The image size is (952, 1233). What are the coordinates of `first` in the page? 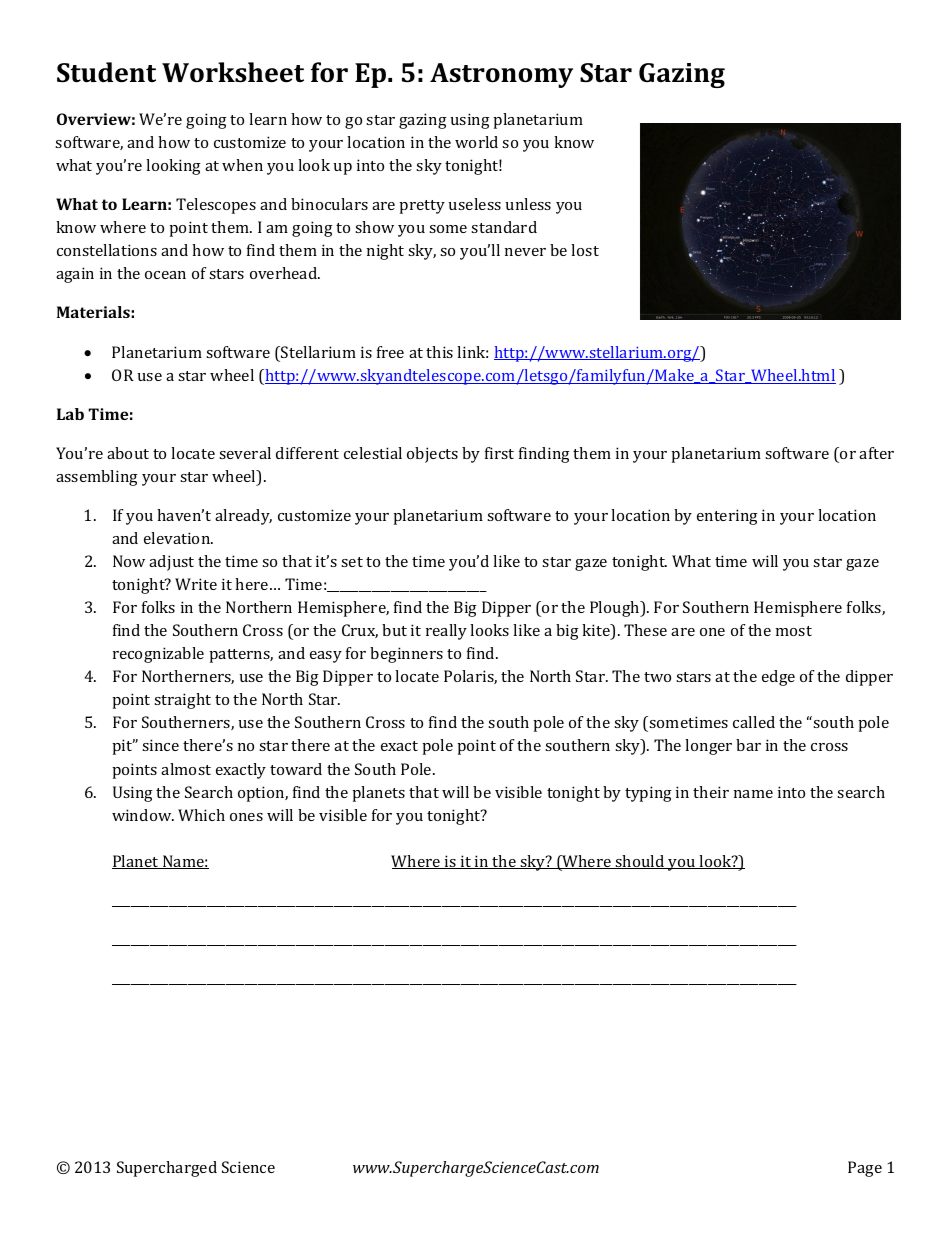 It's located at (499, 453).
